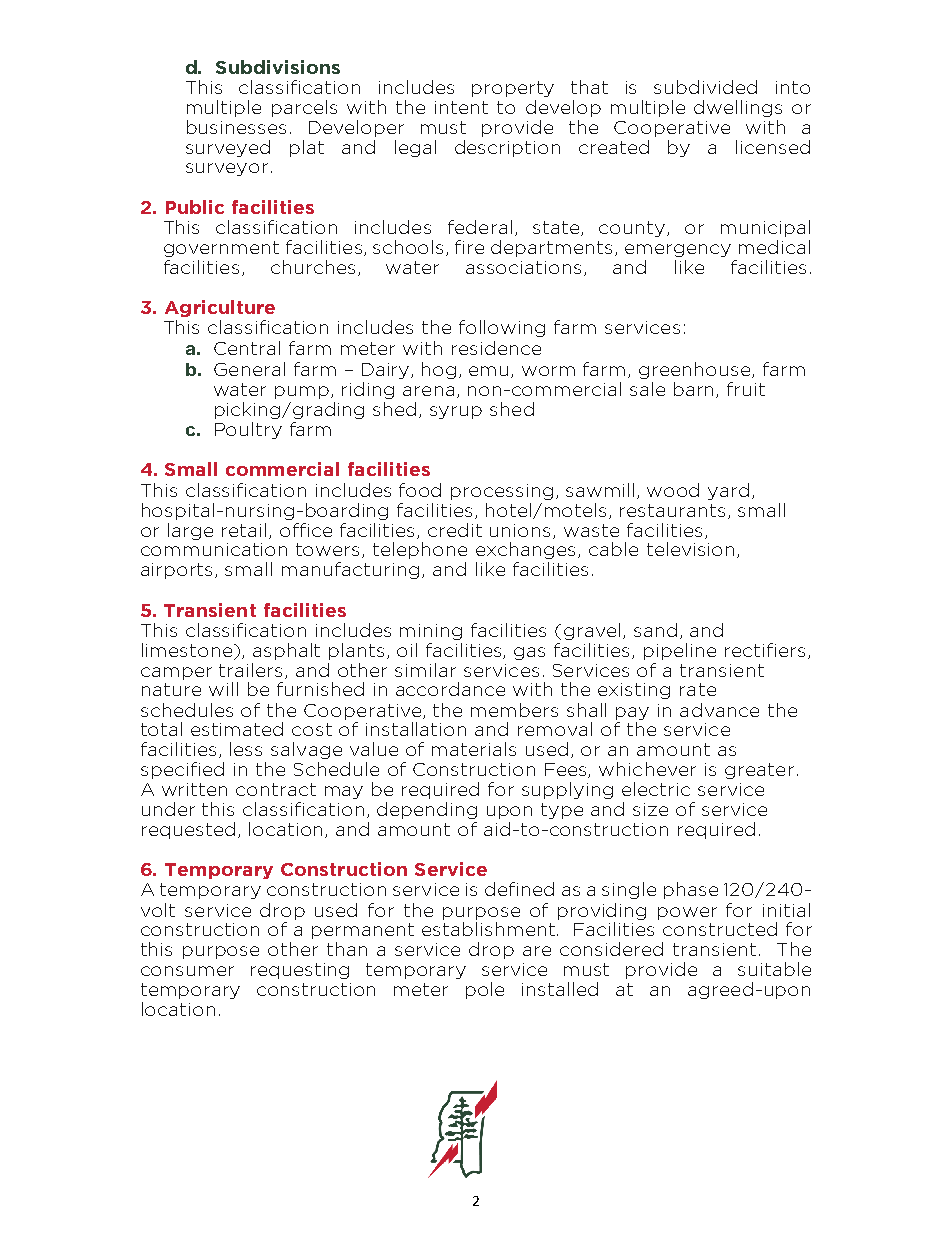  Describe the element at coordinates (246, 749) in the screenshot. I see `less` at that location.
